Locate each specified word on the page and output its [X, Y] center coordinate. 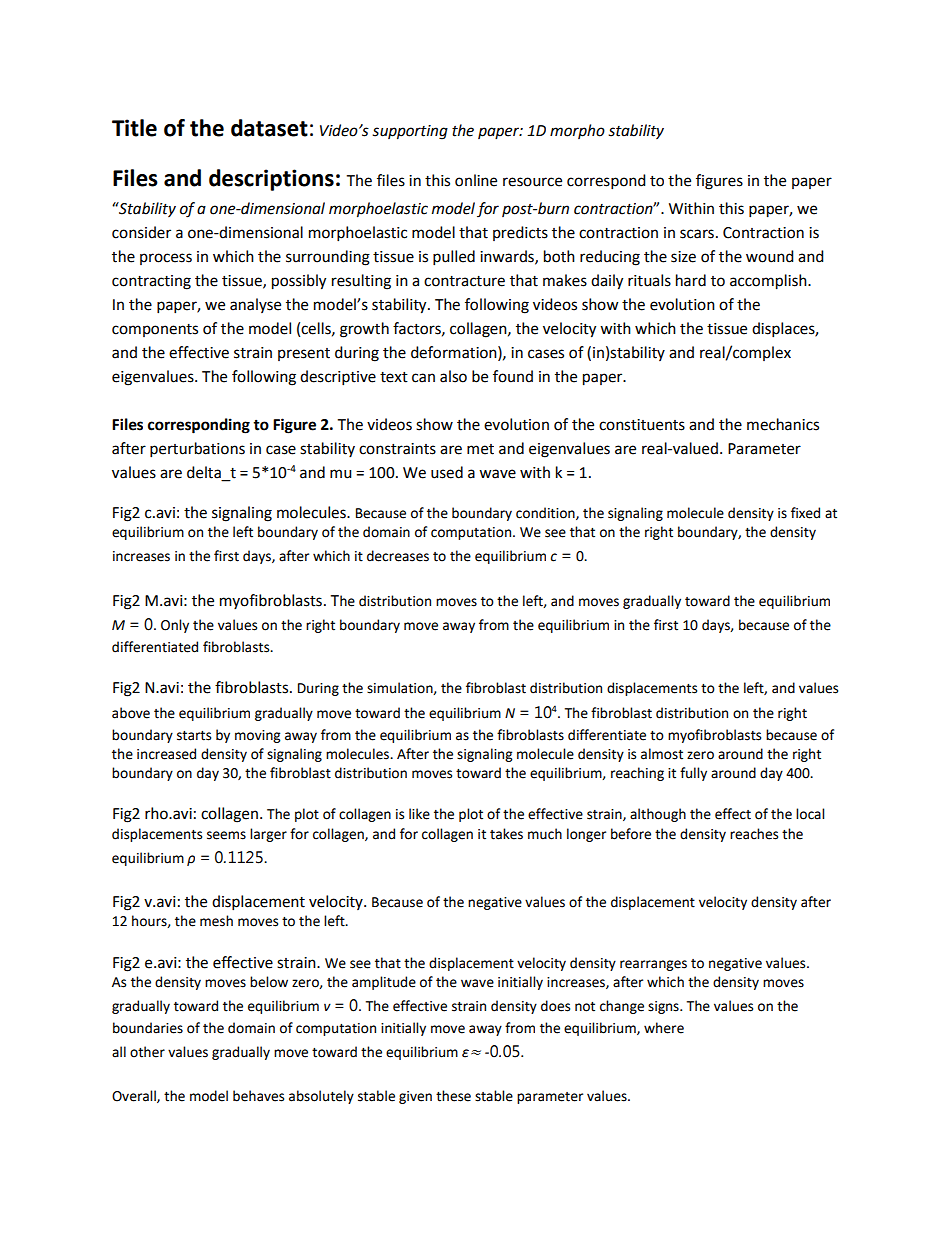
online [476, 180]
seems [226, 835]
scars [697, 234]
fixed [805, 513]
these [453, 1096]
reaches [754, 834]
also [453, 376]
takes [506, 834]
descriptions [271, 180]
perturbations [197, 450]
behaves [258, 1096]
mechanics [783, 424]
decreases [398, 556]
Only [175, 626]
